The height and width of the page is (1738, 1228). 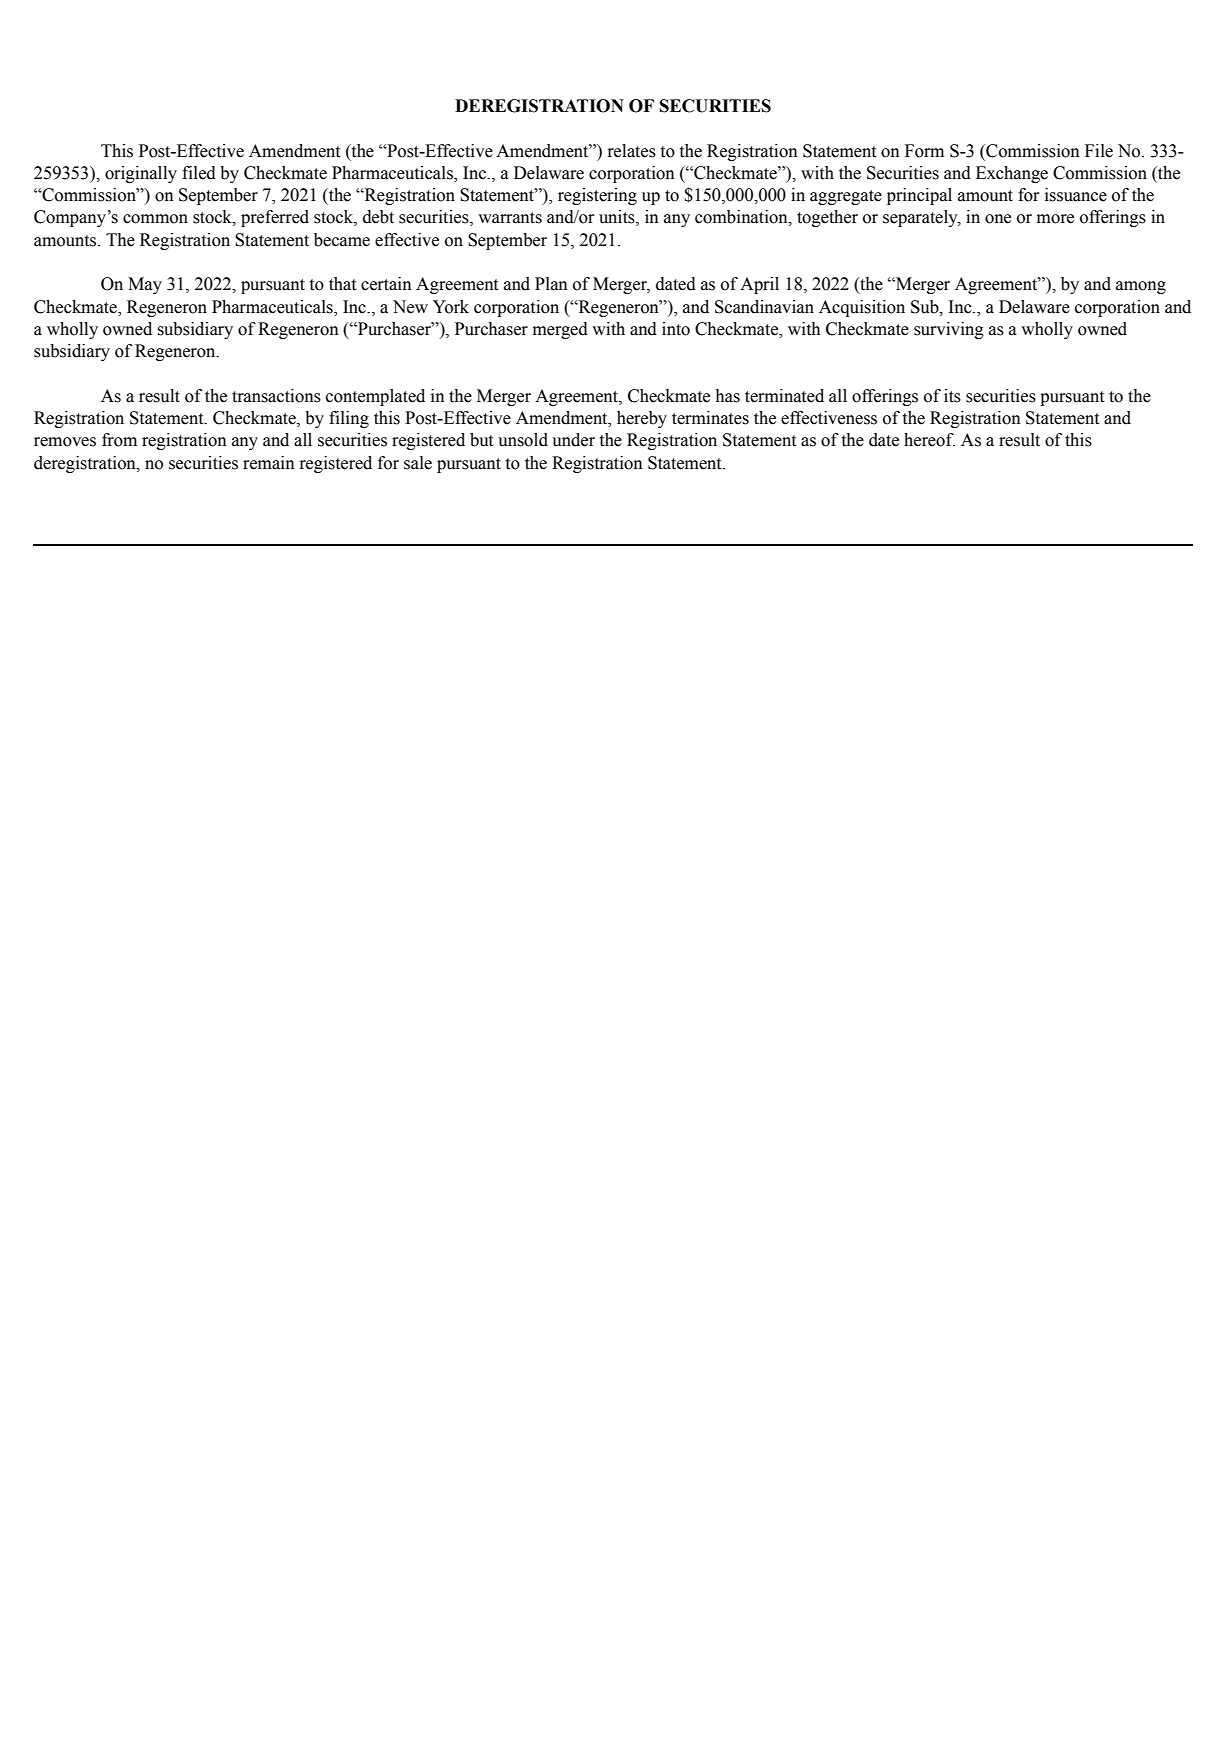 What do you see at coordinates (342, 240) in the page?
I see `became` at bounding box center [342, 240].
